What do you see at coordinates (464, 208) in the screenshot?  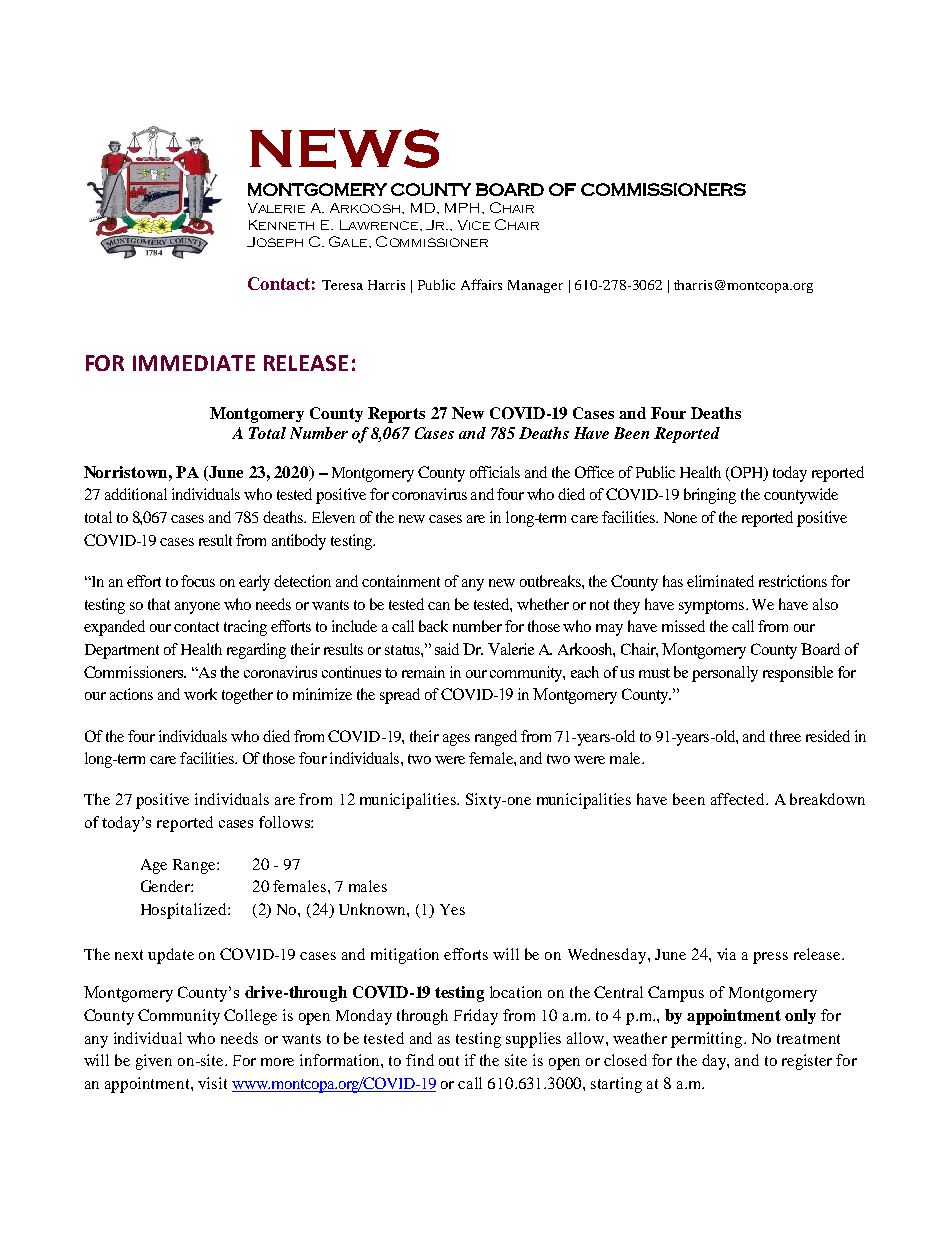 I see `MPH` at bounding box center [464, 208].
